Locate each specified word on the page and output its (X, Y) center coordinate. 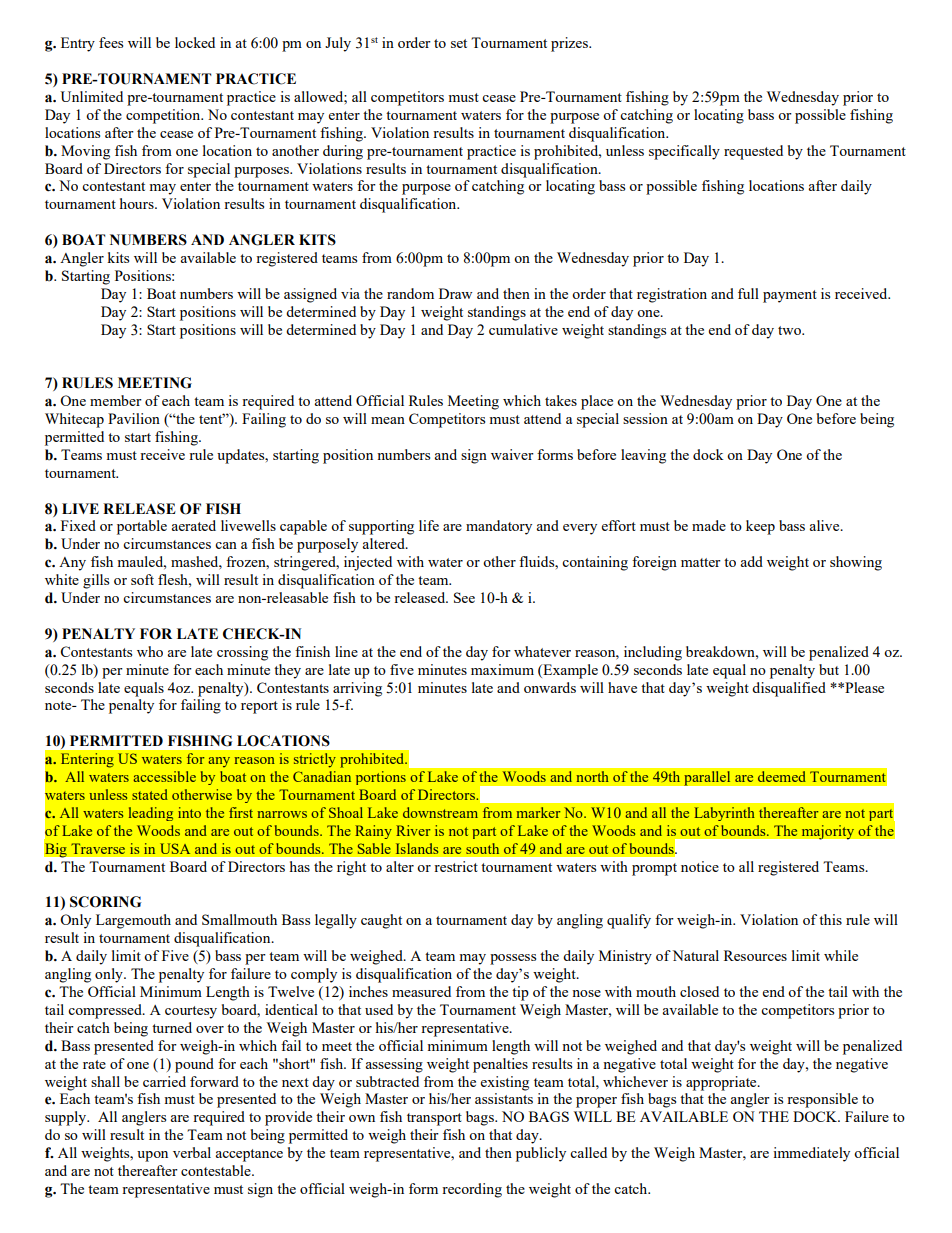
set (459, 43)
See (464, 597)
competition (164, 116)
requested (753, 152)
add (751, 561)
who (150, 651)
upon (152, 1156)
